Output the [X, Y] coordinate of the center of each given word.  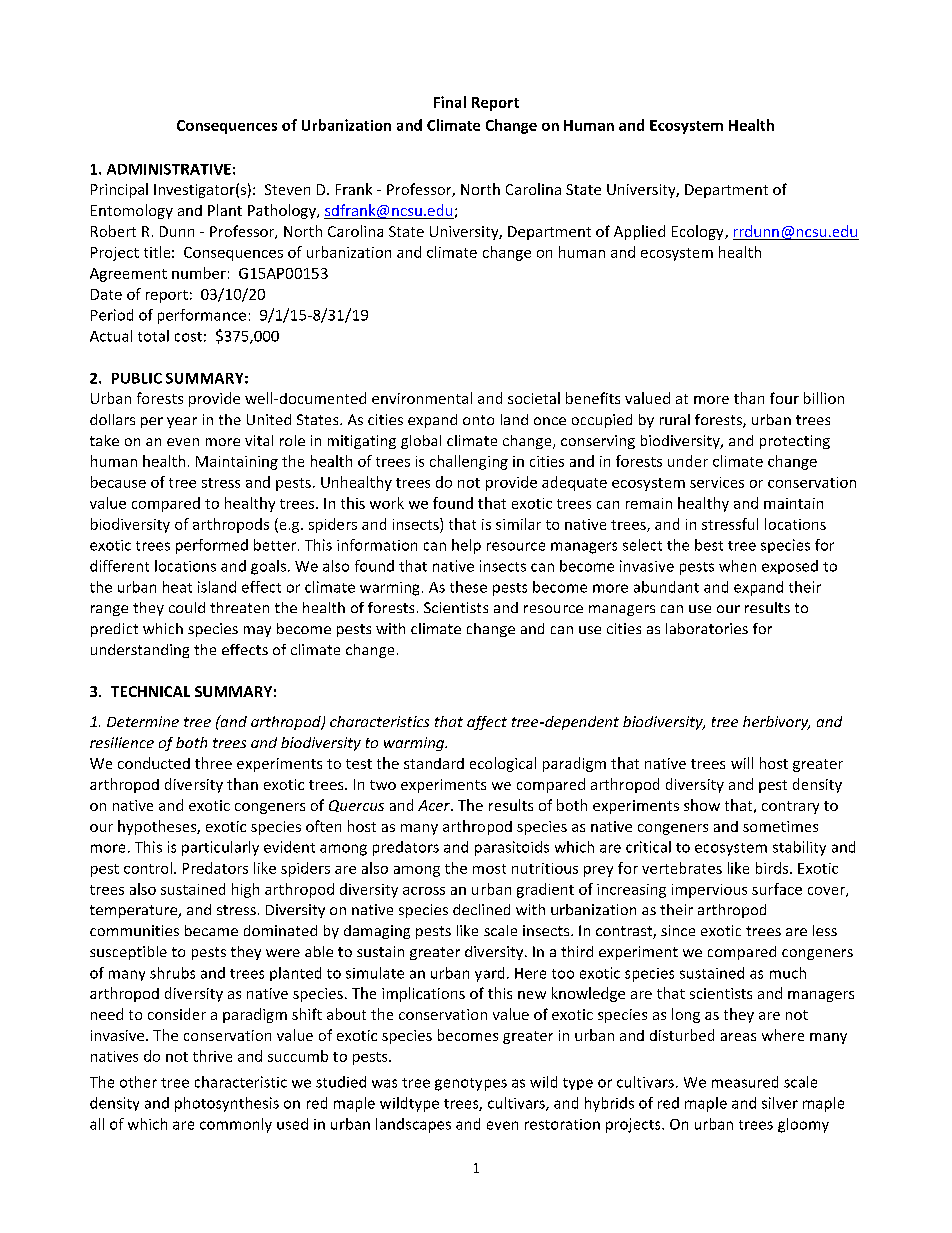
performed [212, 546]
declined [481, 909]
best [709, 545]
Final [450, 102]
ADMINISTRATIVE [169, 169]
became [211, 930]
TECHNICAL [150, 691]
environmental [422, 398]
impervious [709, 891]
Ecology [699, 232]
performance [202, 316]
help [466, 546]
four [784, 398]
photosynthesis [227, 1104]
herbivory [776, 723]
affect [487, 723]
